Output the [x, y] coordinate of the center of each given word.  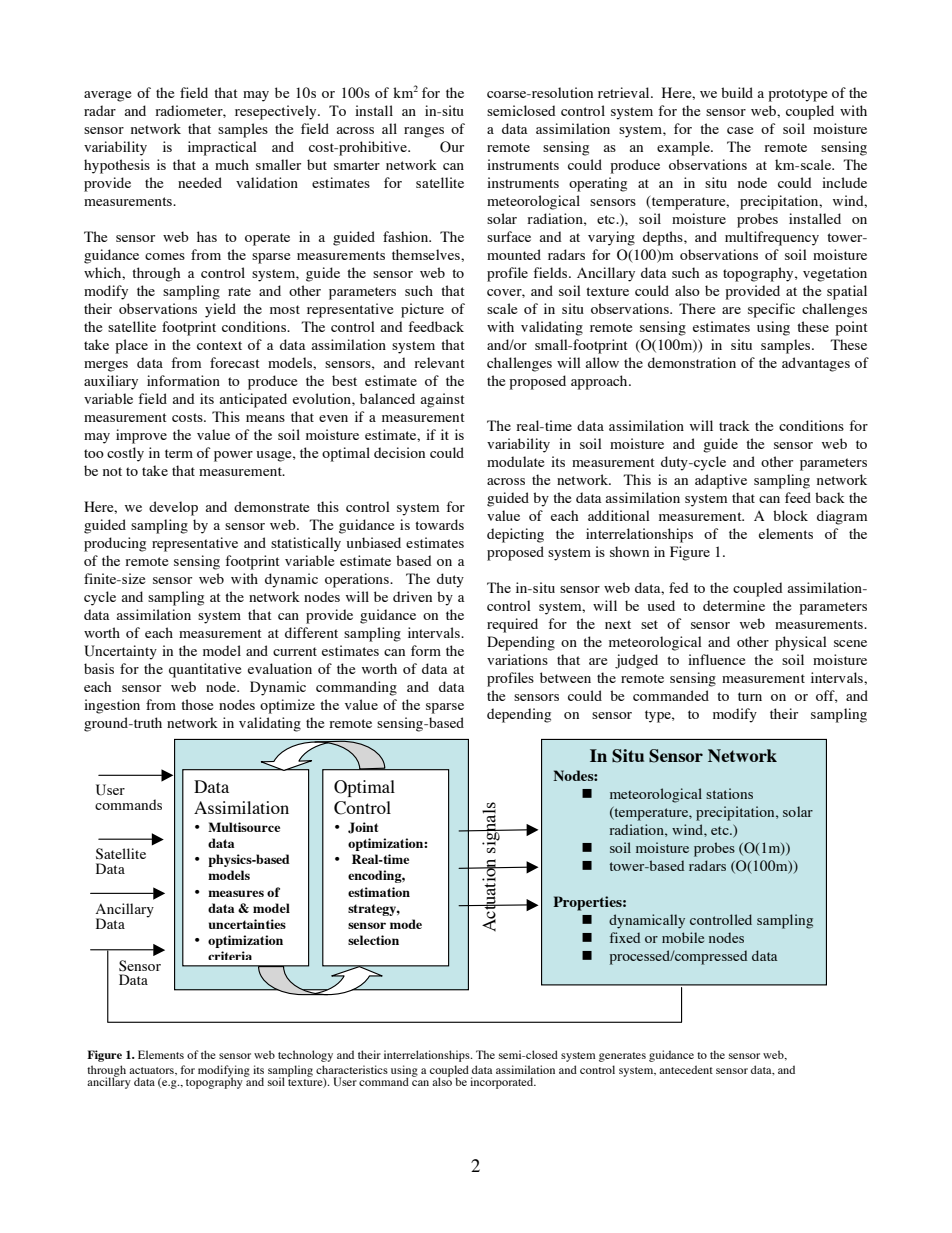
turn [750, 696]
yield [220, 310]
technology [305, 1056]
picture [422, 310]
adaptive [721, 481]
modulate [515, 461]
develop [173, 508]
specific [771, 310]
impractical [222, 148]
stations [729, 793]
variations [517, 659]
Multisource [244, 827]
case [740, 130]
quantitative [205, 670]
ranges [424, 132]
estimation [379, 892]
